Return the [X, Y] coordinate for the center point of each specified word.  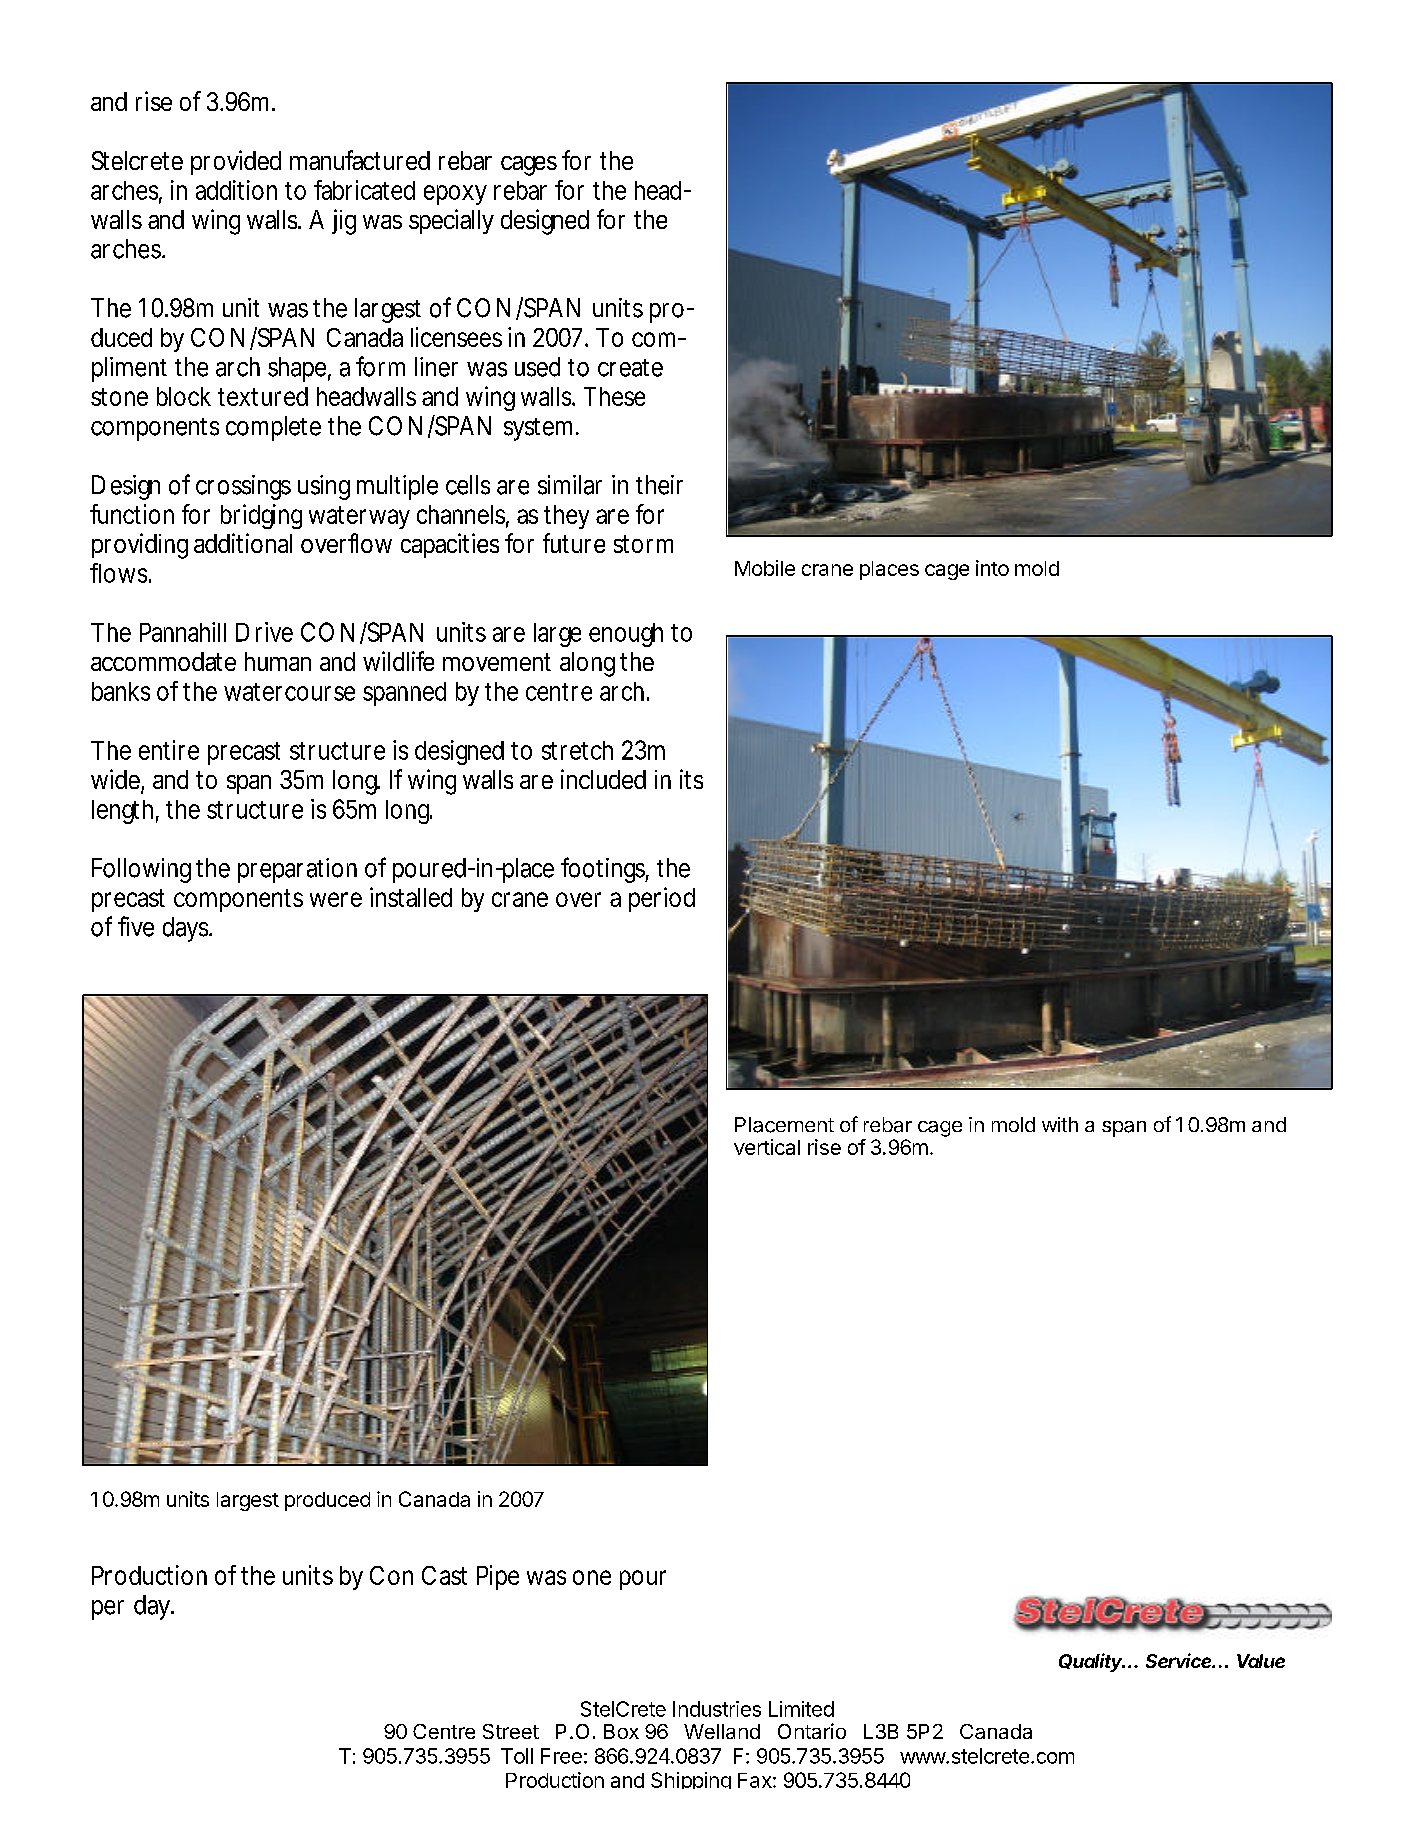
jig [344, 222]
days [185, 929]
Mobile [765, 568]
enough [626, 635]
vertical [767, 1147]
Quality [1092, 1662]
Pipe [498, 1577]
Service [1180, 1660]
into [992, 568]
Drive [264, 632]
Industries [717, 1709]
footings [603, 870]
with [1060, 1124]
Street [511, 1731]
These [614, 396]
